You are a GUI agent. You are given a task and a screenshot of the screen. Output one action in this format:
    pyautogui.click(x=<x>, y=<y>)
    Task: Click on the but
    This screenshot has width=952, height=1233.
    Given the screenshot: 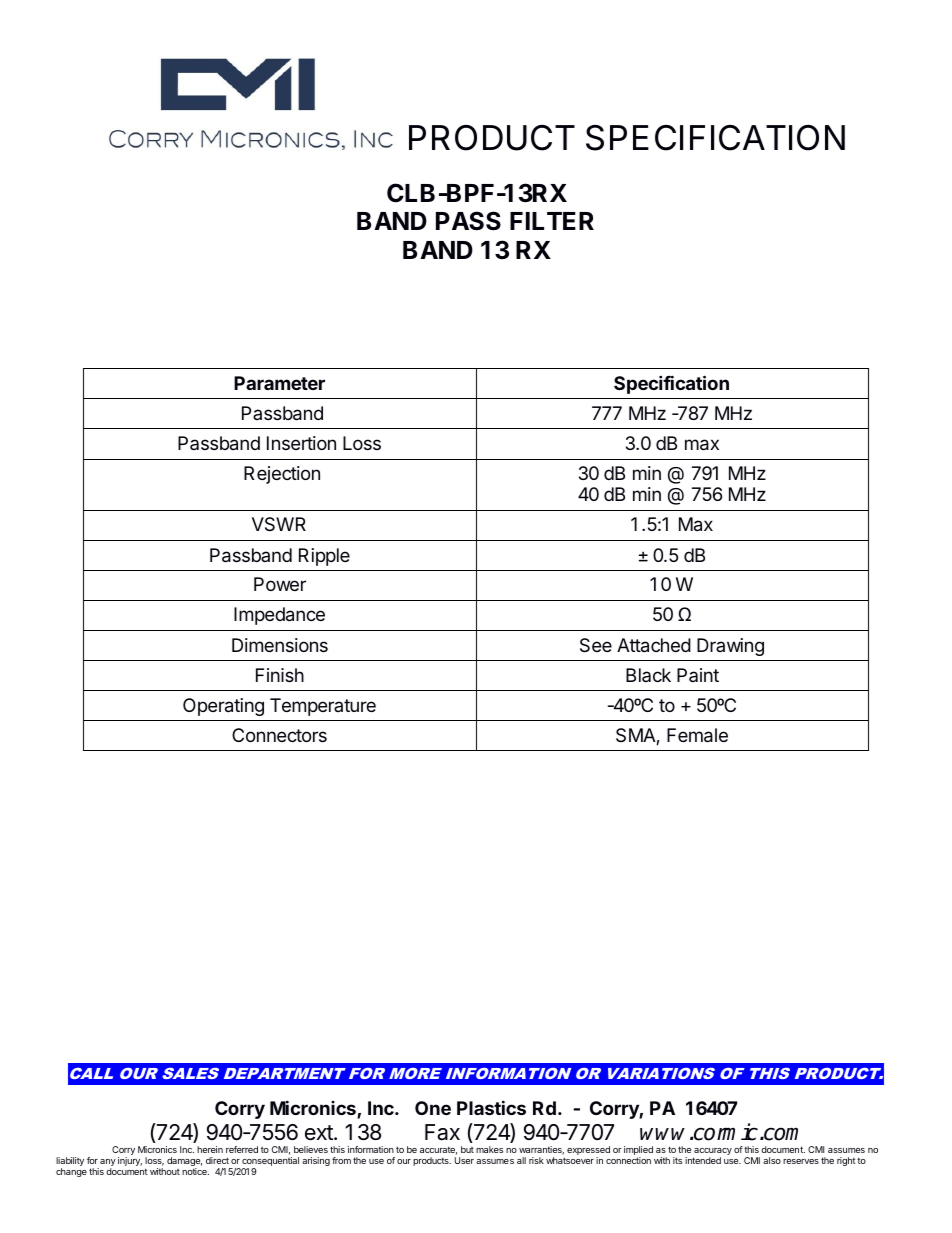 What is the action you would take?
    pyautogui.click(x=467, y=1149)
